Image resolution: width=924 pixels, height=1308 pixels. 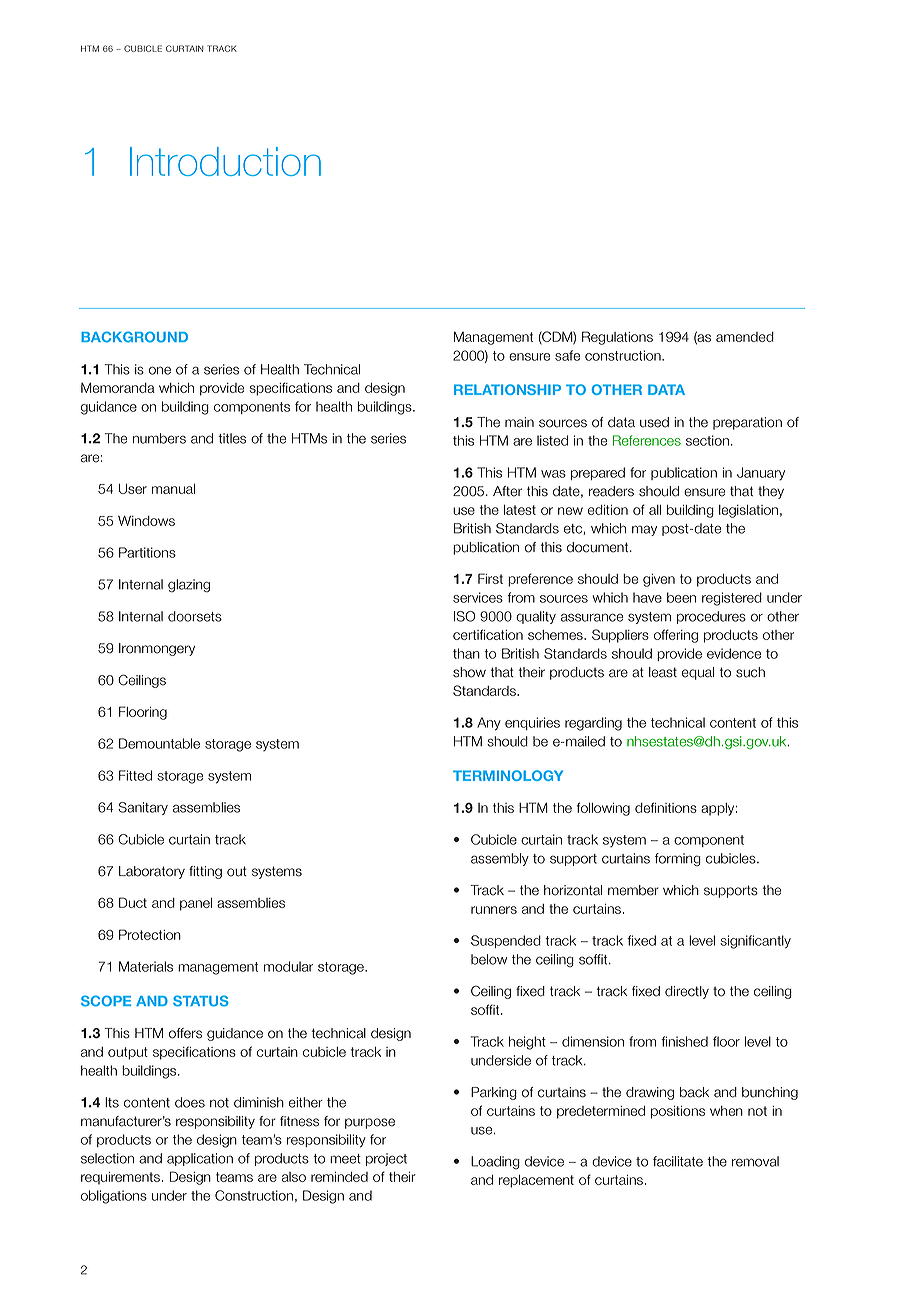 What do you see at coordinates (745, 337) in the screenshot?
I see `amended` at bounding box center [745, 337].
